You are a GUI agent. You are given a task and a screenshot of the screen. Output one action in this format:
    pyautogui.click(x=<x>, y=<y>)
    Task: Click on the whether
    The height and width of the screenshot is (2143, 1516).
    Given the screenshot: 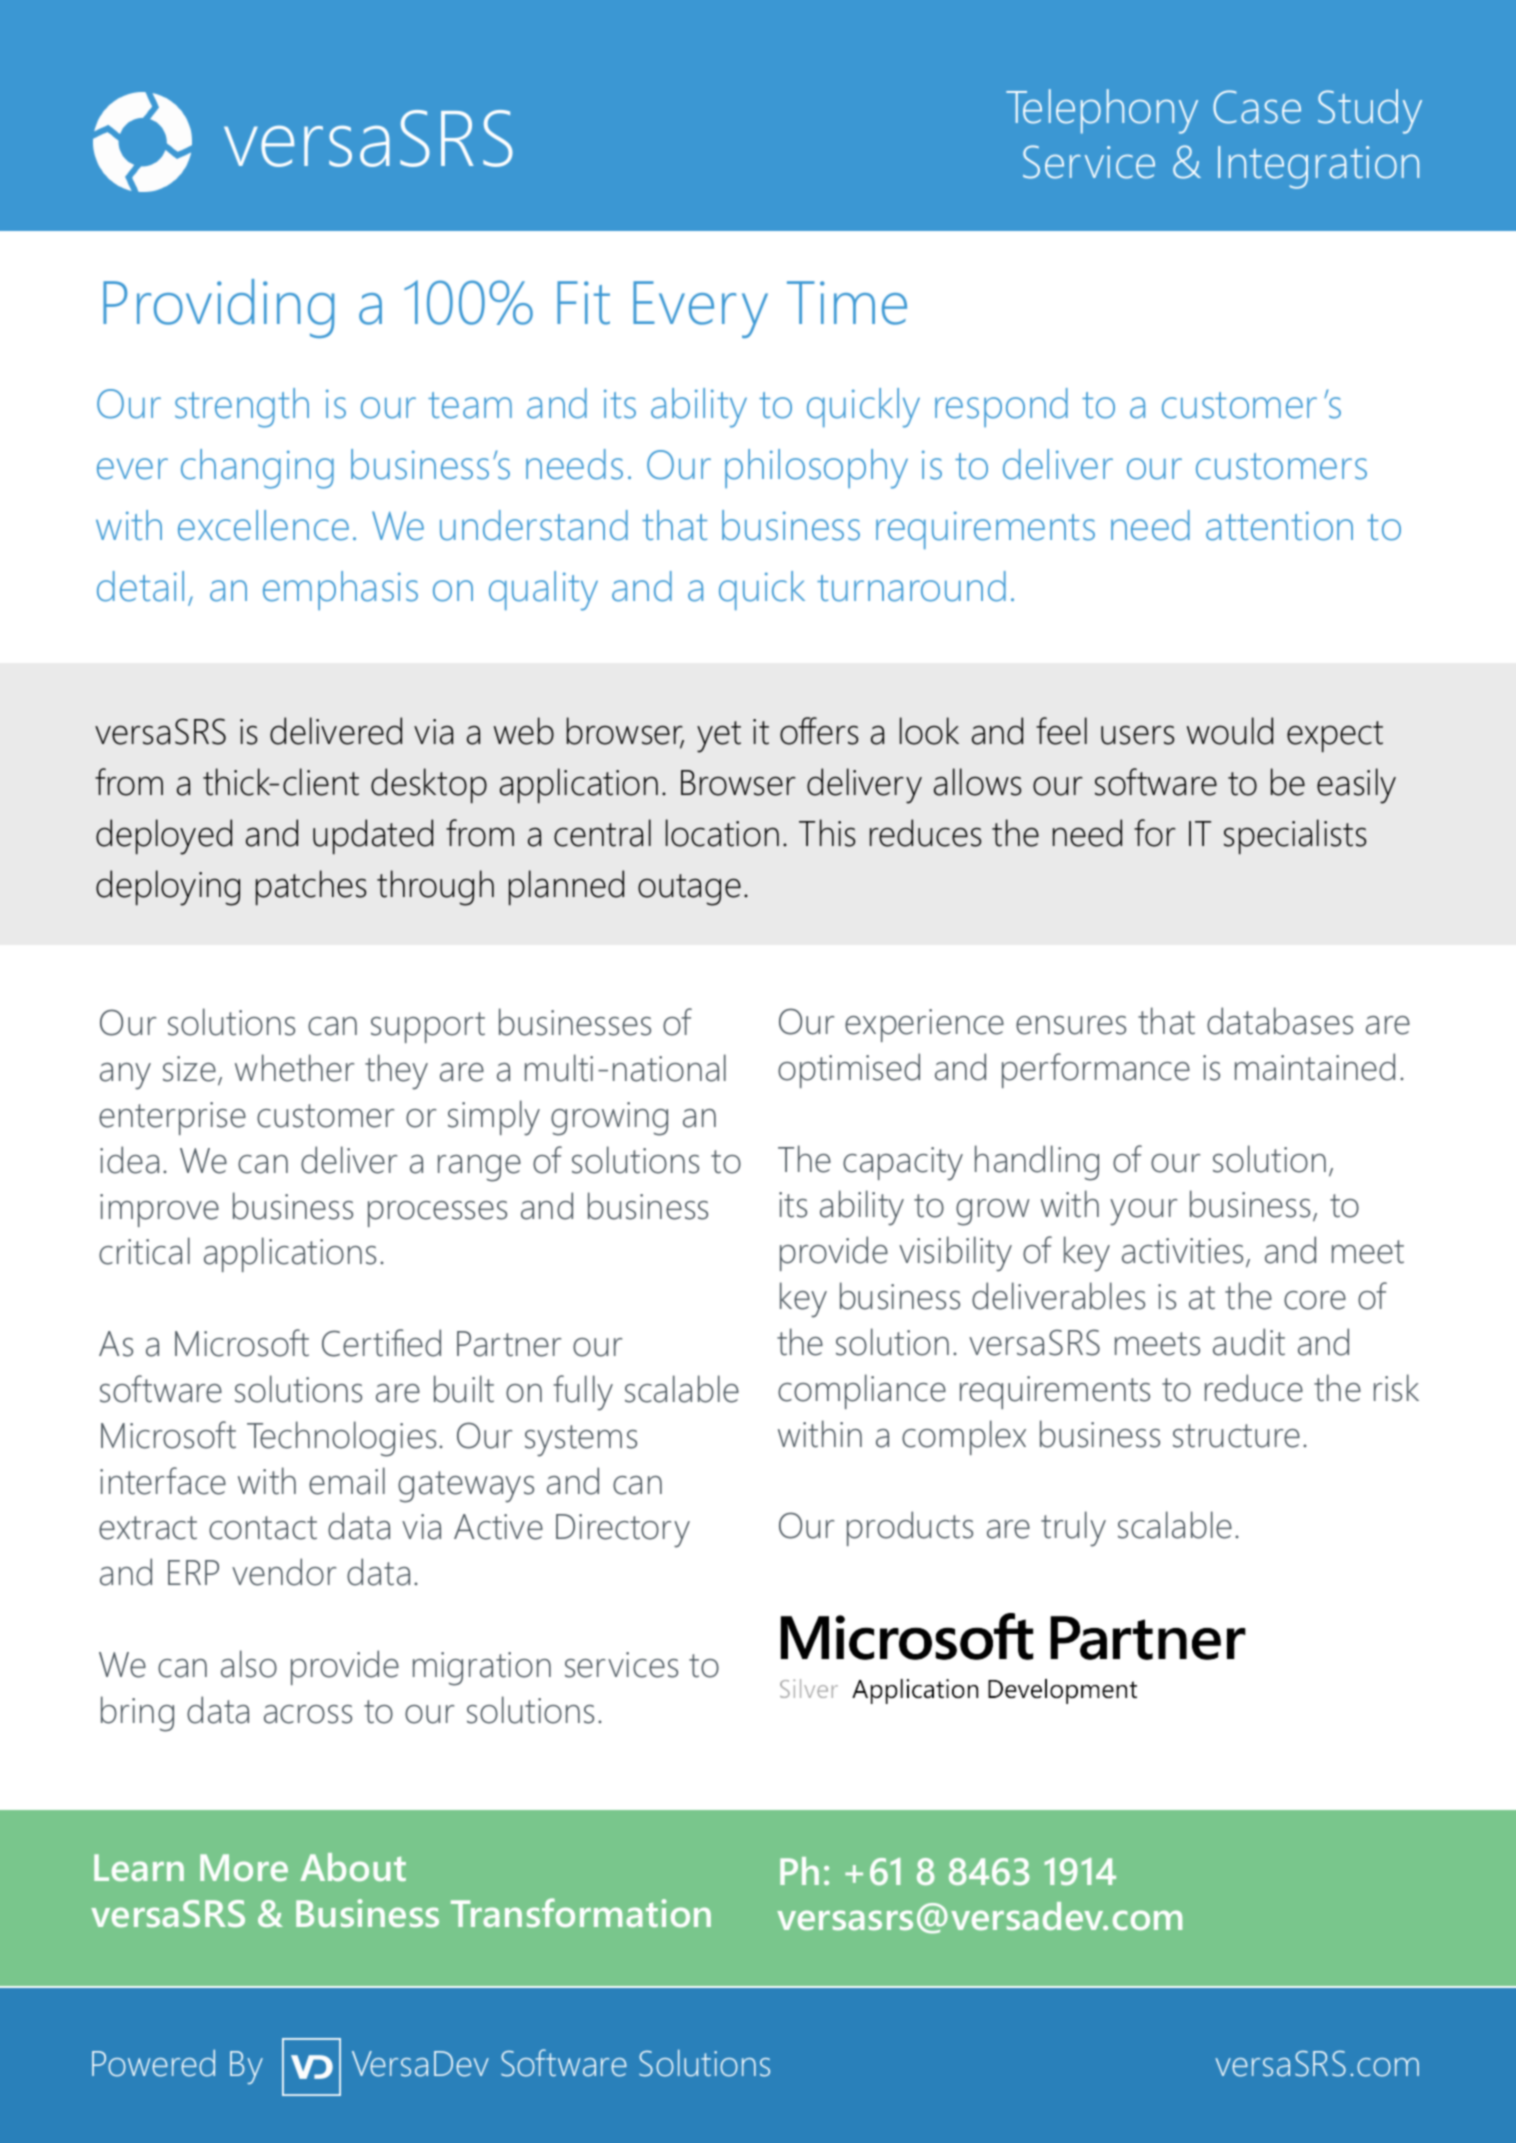 What is the action you would take?
    pyautogui.click(x=294, y=1068)
